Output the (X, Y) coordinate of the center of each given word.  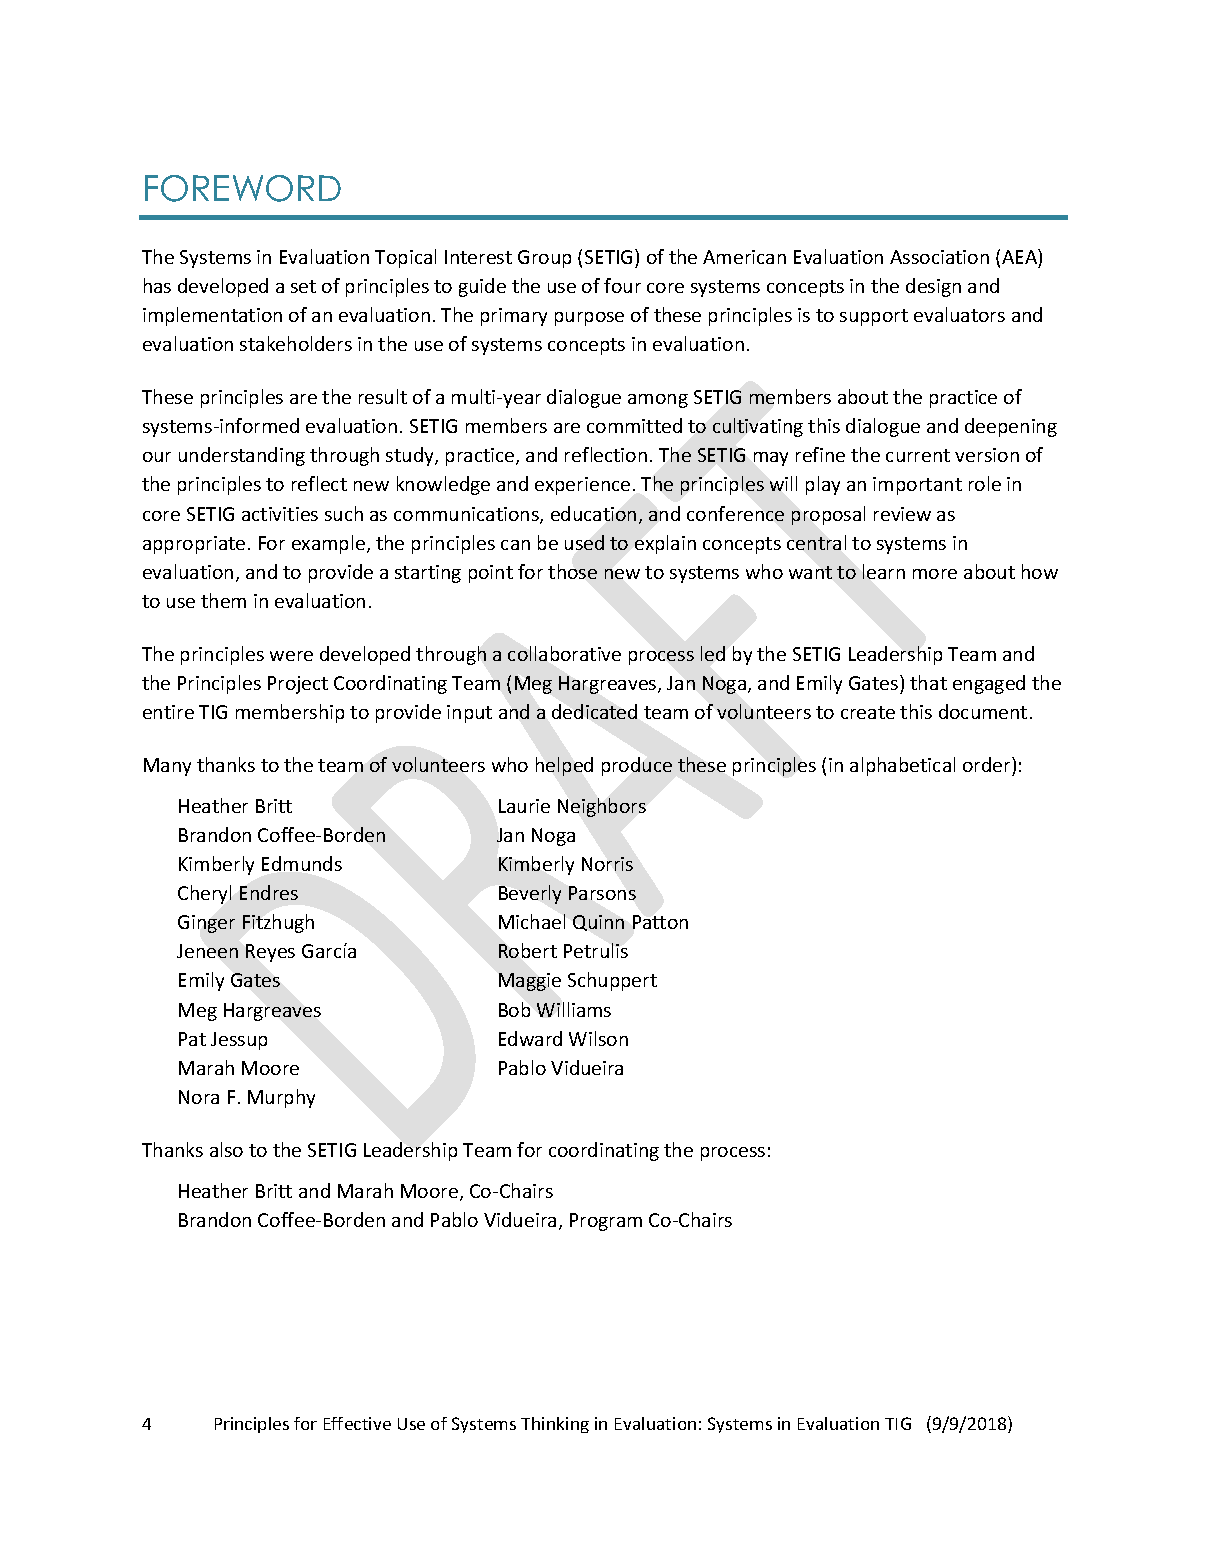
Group (544, 259)
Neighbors (602, 807)
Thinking (555, 1425)
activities (280, 514)
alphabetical (902, 766)
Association (939, 257)
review (902, 514)
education (593, 513)
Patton (660, 922)
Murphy (281, 1098)
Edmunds (302, 863)
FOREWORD (243, 188)
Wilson (598, 1038)
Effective (357, 1423)
